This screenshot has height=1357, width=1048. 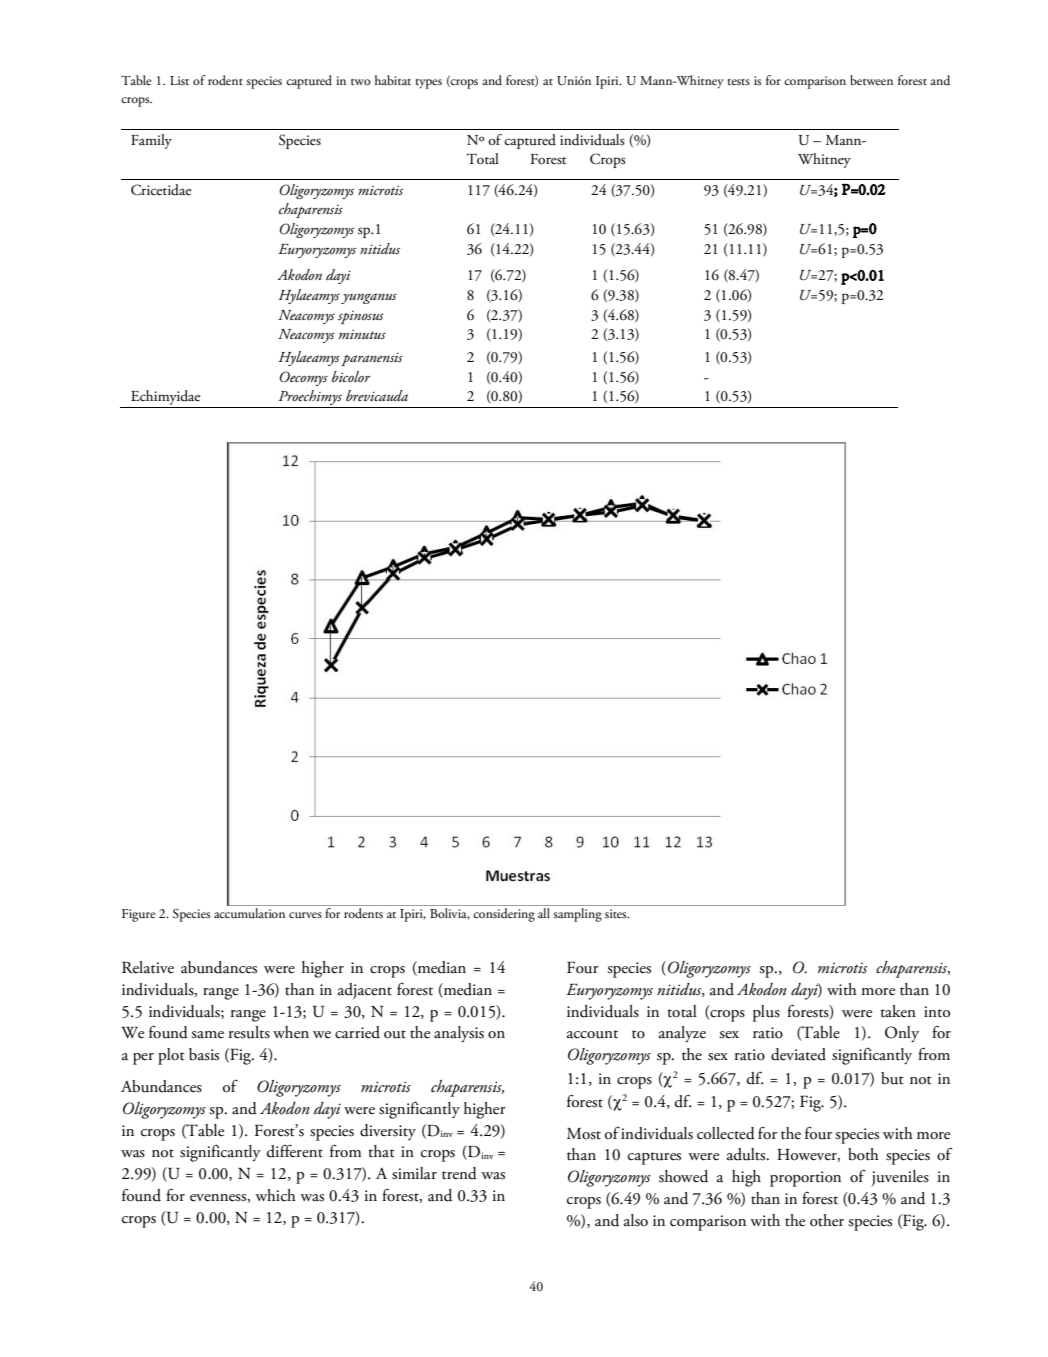 I want to click on types, so click(x=429, y=84).
